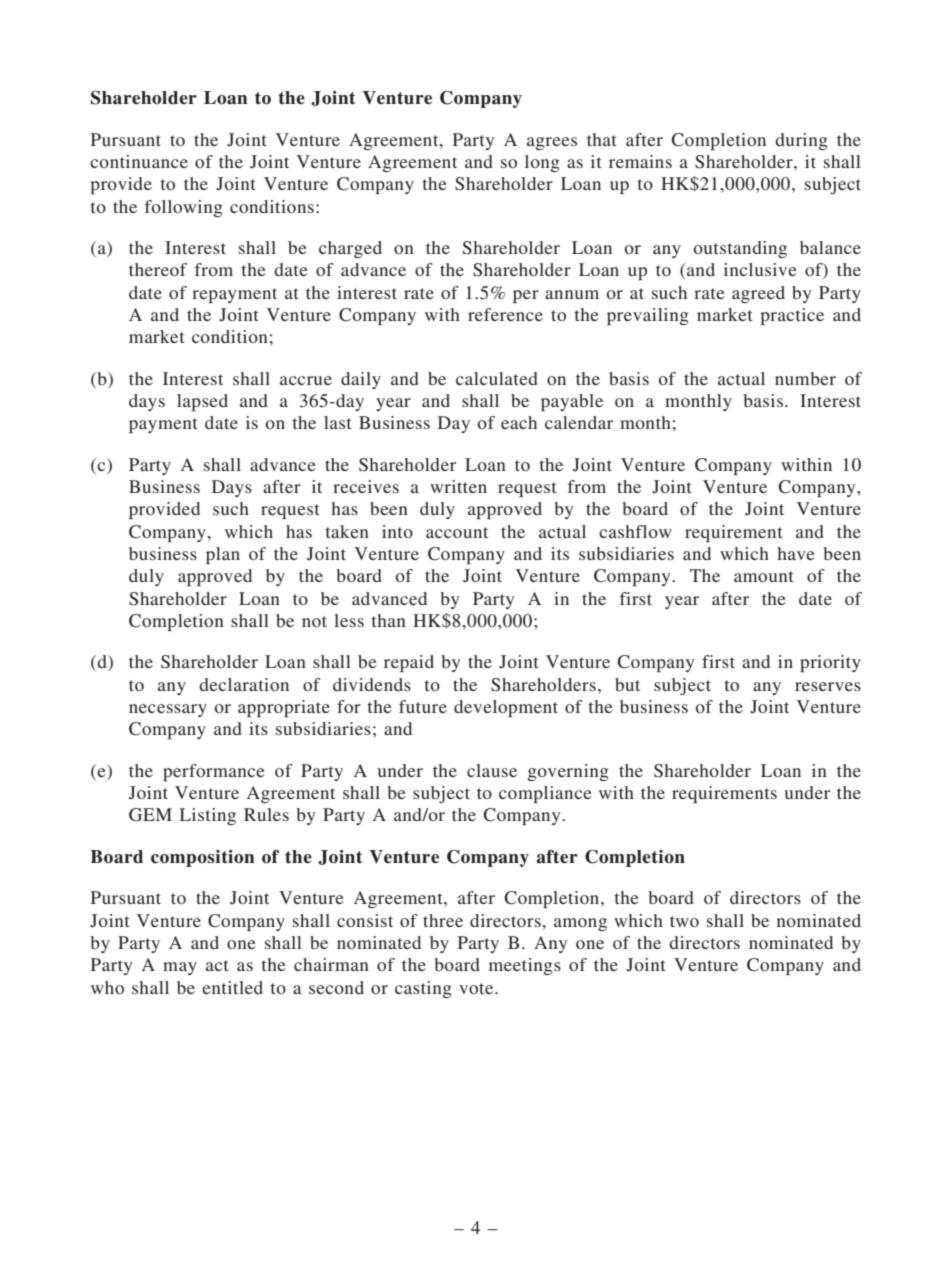  Describe the element at coordinates (223, 555) in the document. I see `plan` at that location.
